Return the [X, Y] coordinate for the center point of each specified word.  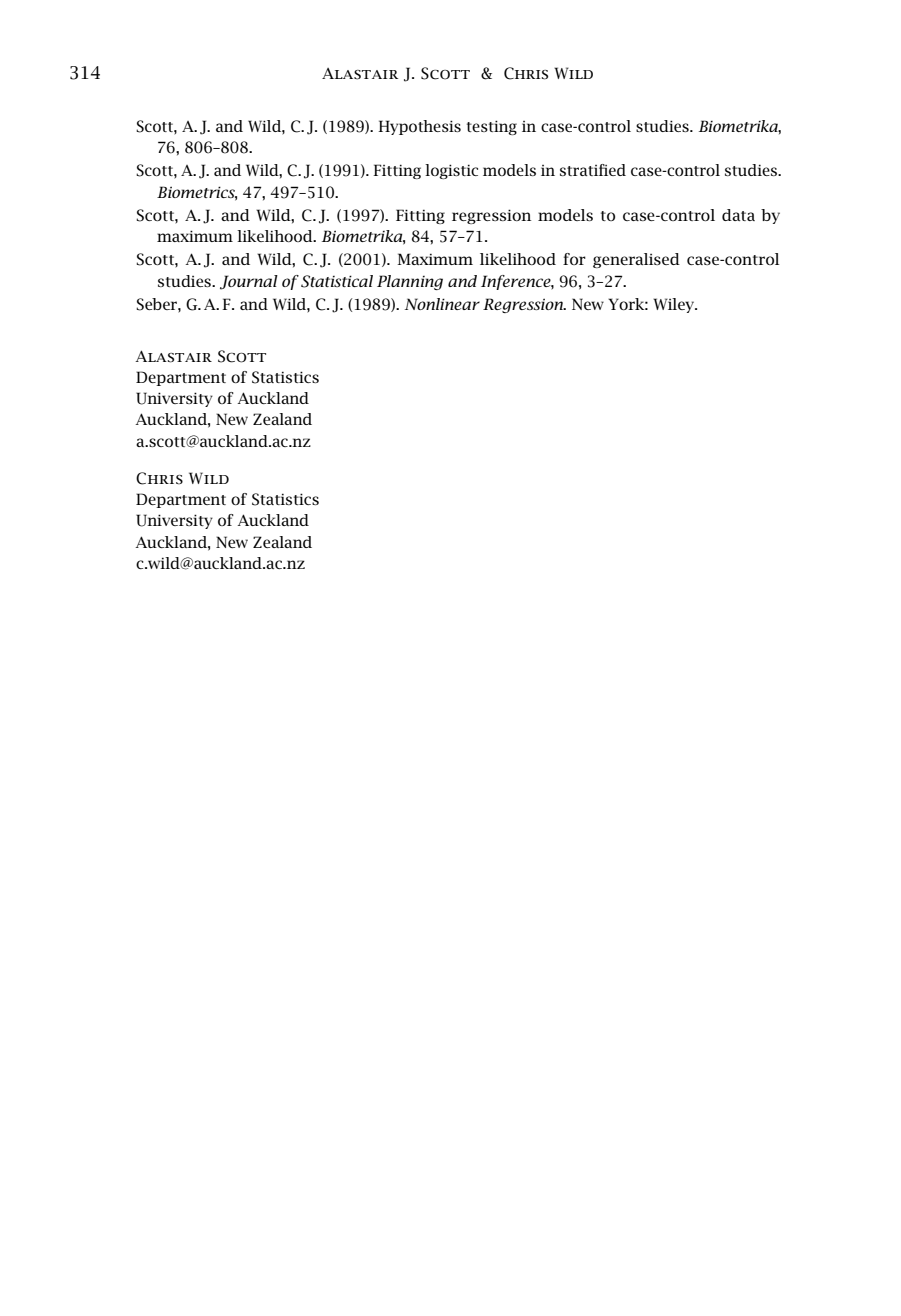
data [738, 215]
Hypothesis [419, 127]
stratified [593, 170]
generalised [636, 260]
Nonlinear [442, 304]
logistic [451, 171]
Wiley [675, 305]
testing [492, 127]
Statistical [337, 281]
